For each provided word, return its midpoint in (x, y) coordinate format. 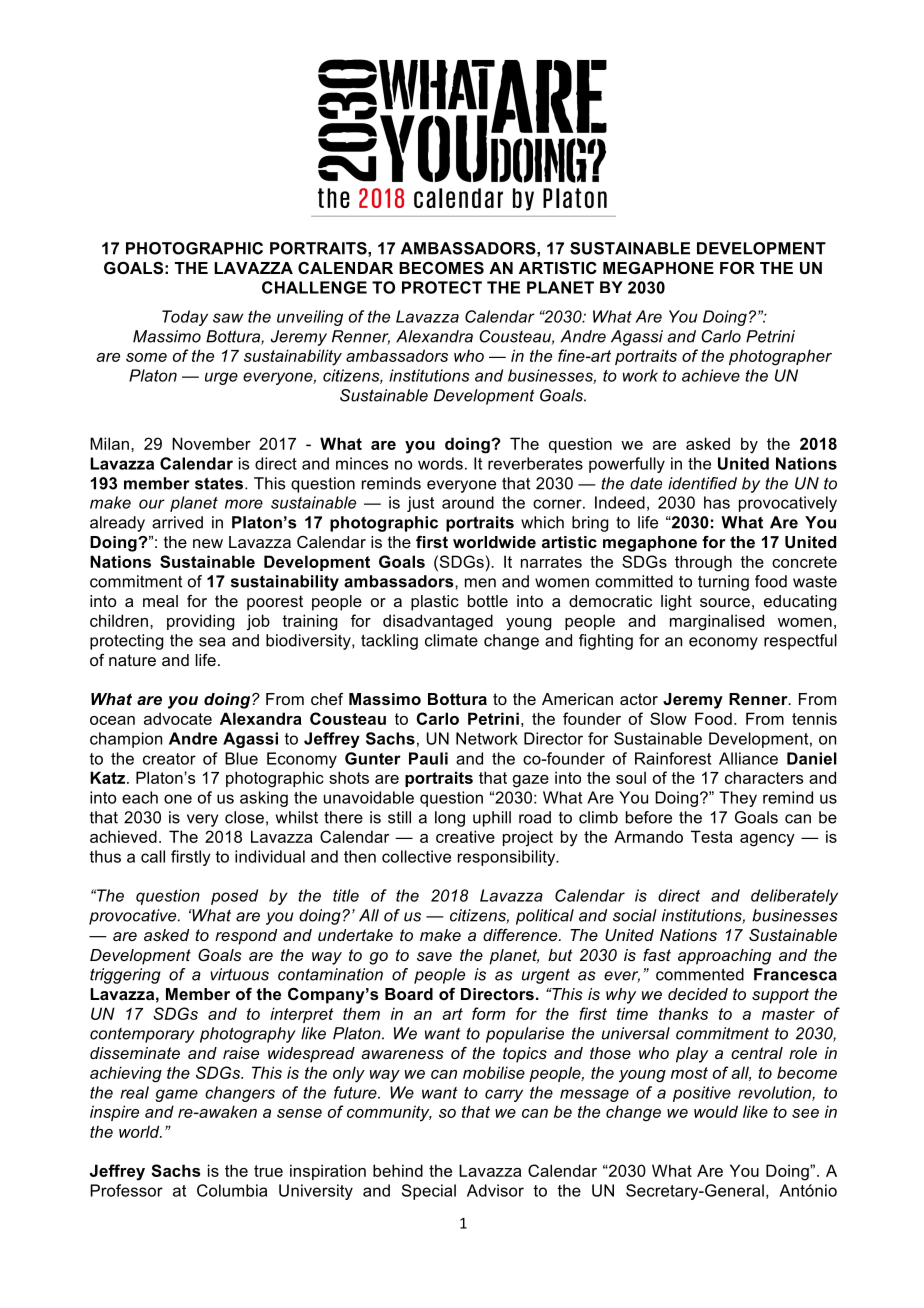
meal (160, 601)
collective (416, 856)
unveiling (310, 318)
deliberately (794, 897)
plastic (435, 603)
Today (185, 318)
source (725, 602)
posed (234, 897)
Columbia (232, 1190)
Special (429, 1192)
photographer (780, 357)
